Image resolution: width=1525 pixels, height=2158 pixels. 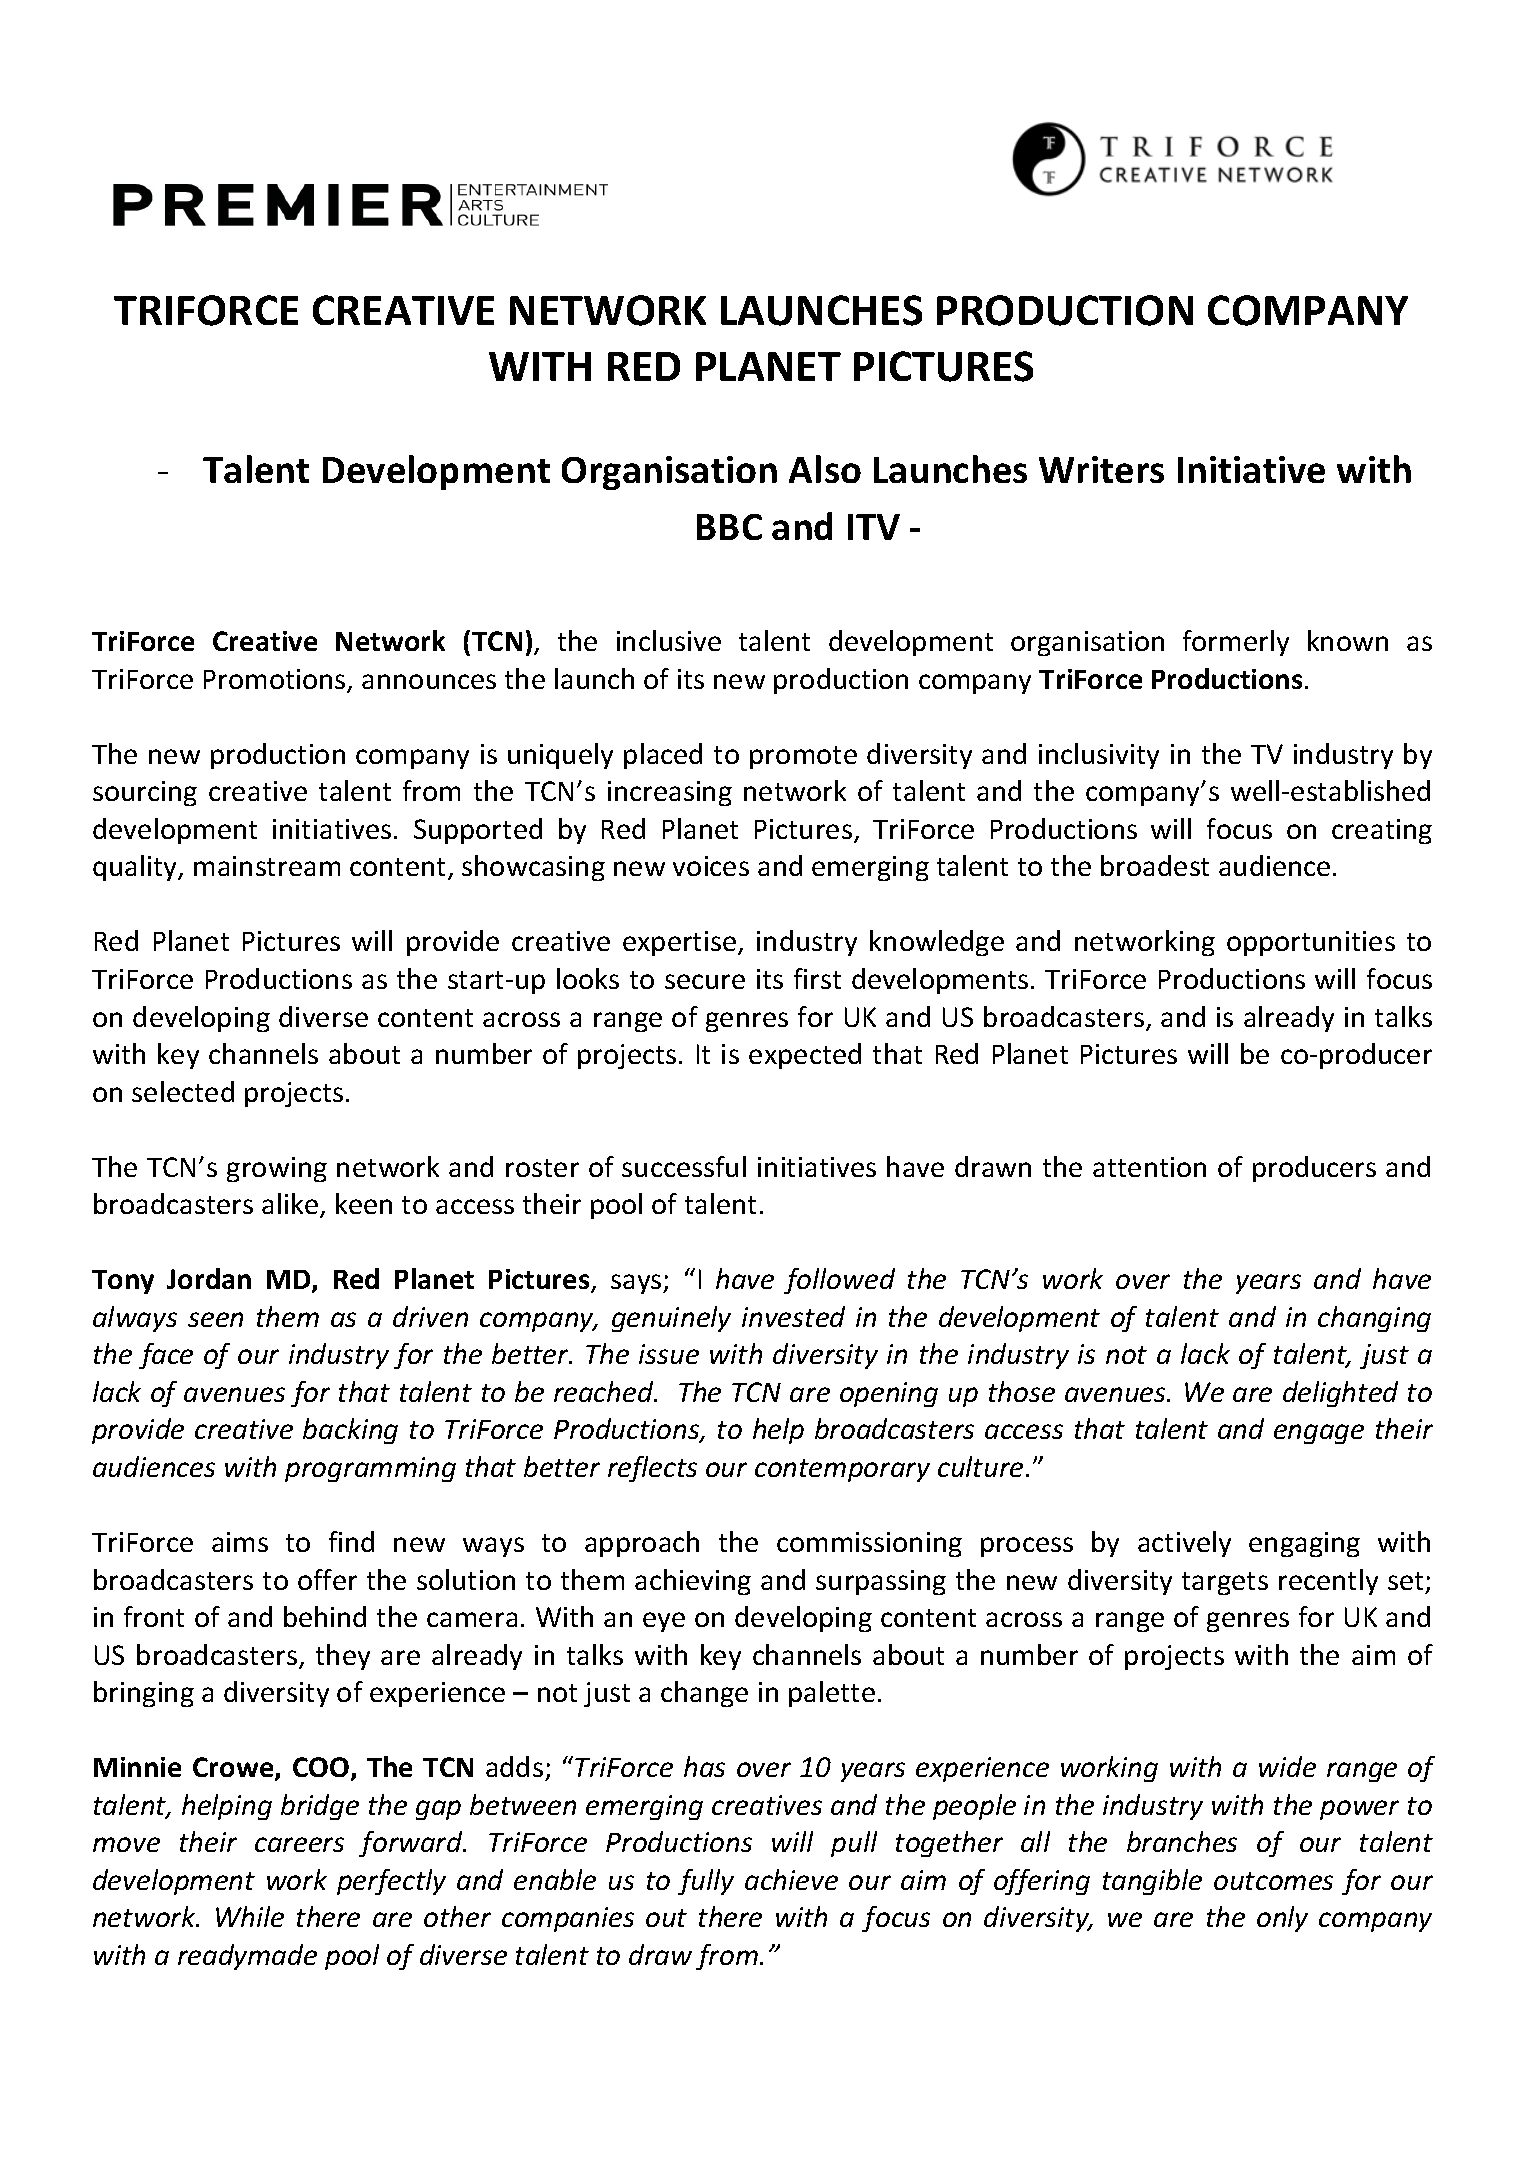 What do you see at coordinates (1282, 1919) in the image?
I see `only` at bounding box center [1282, 1919].
